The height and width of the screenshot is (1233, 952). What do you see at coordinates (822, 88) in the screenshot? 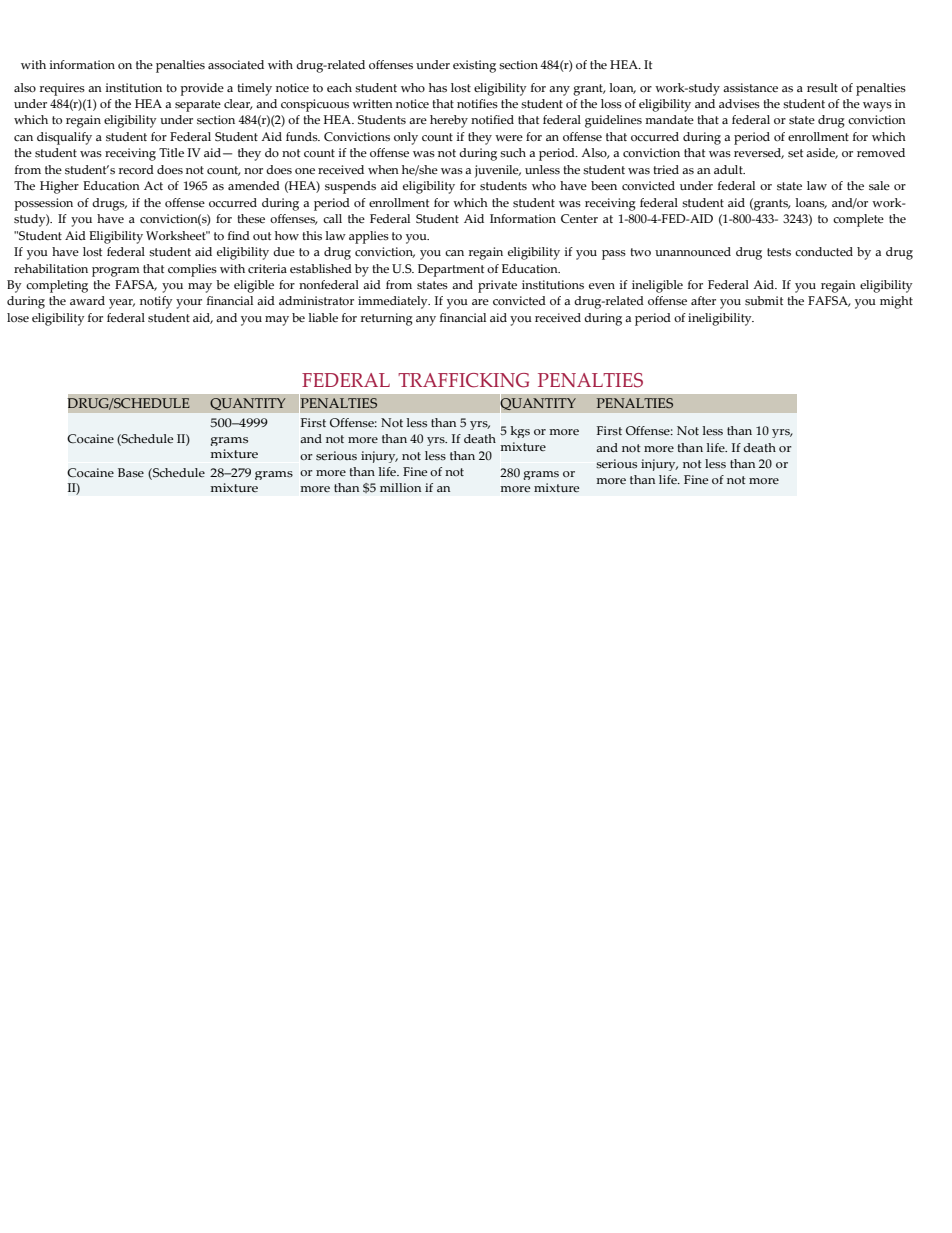
I see `result` at bounding box center [822, 88].
